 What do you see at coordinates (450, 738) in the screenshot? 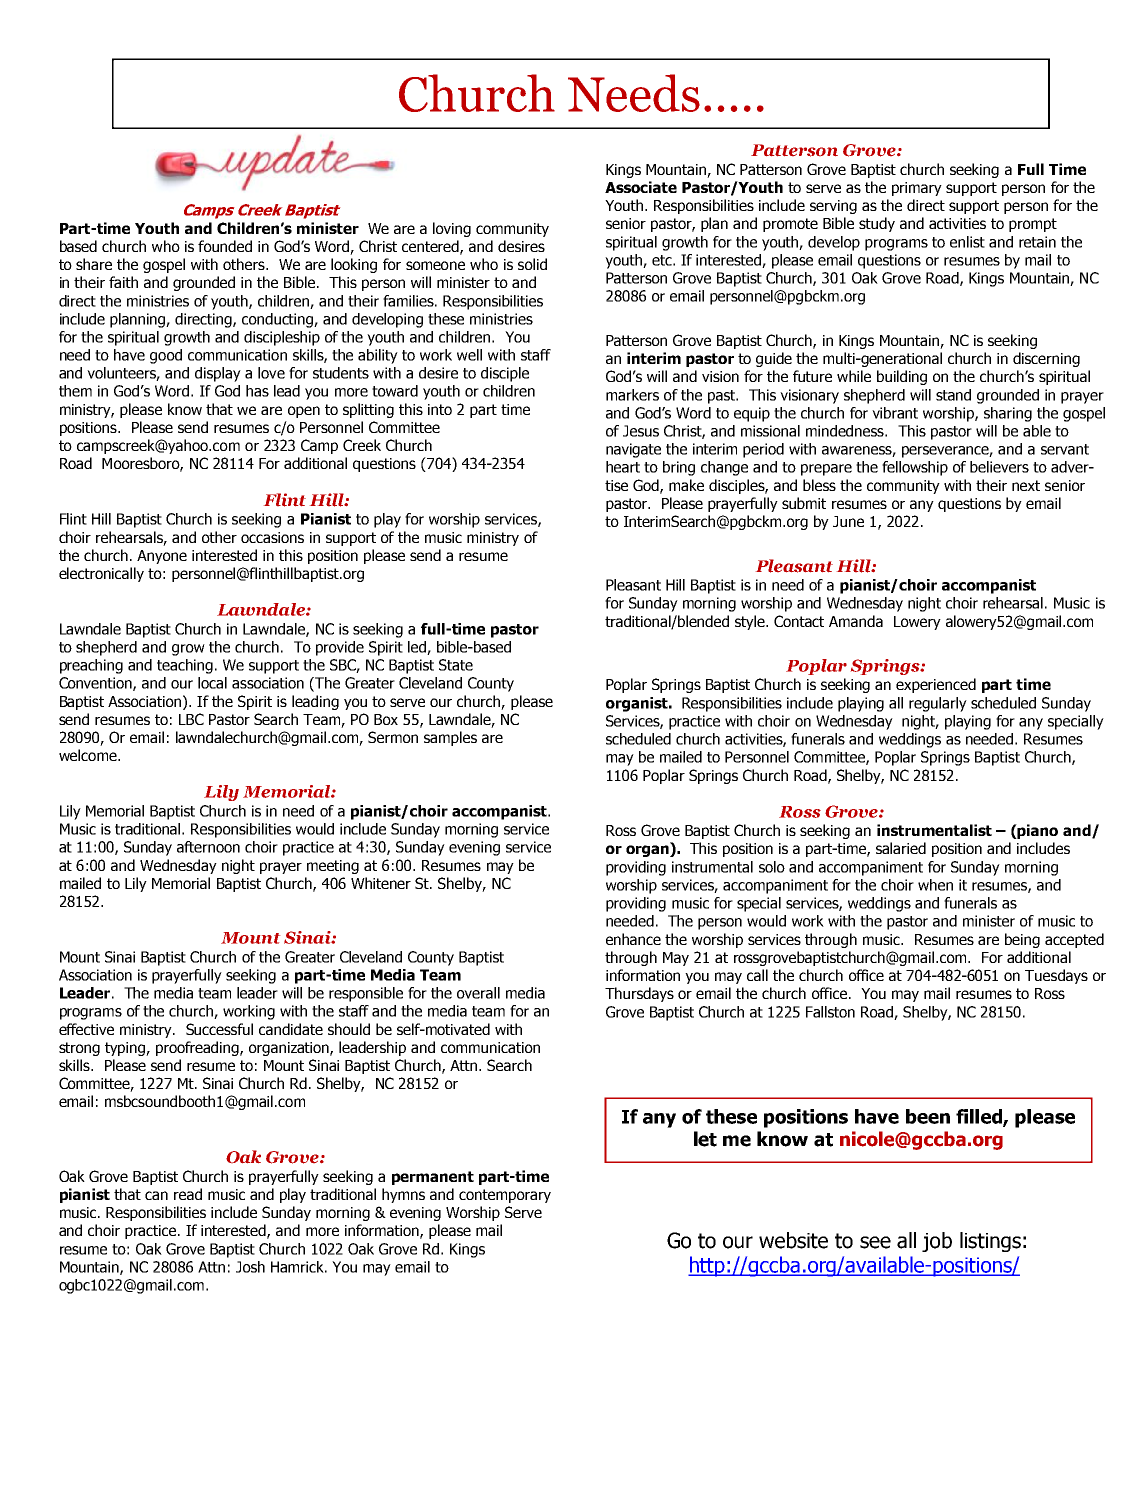
I see `samples` at bounding box center [450, 738].
